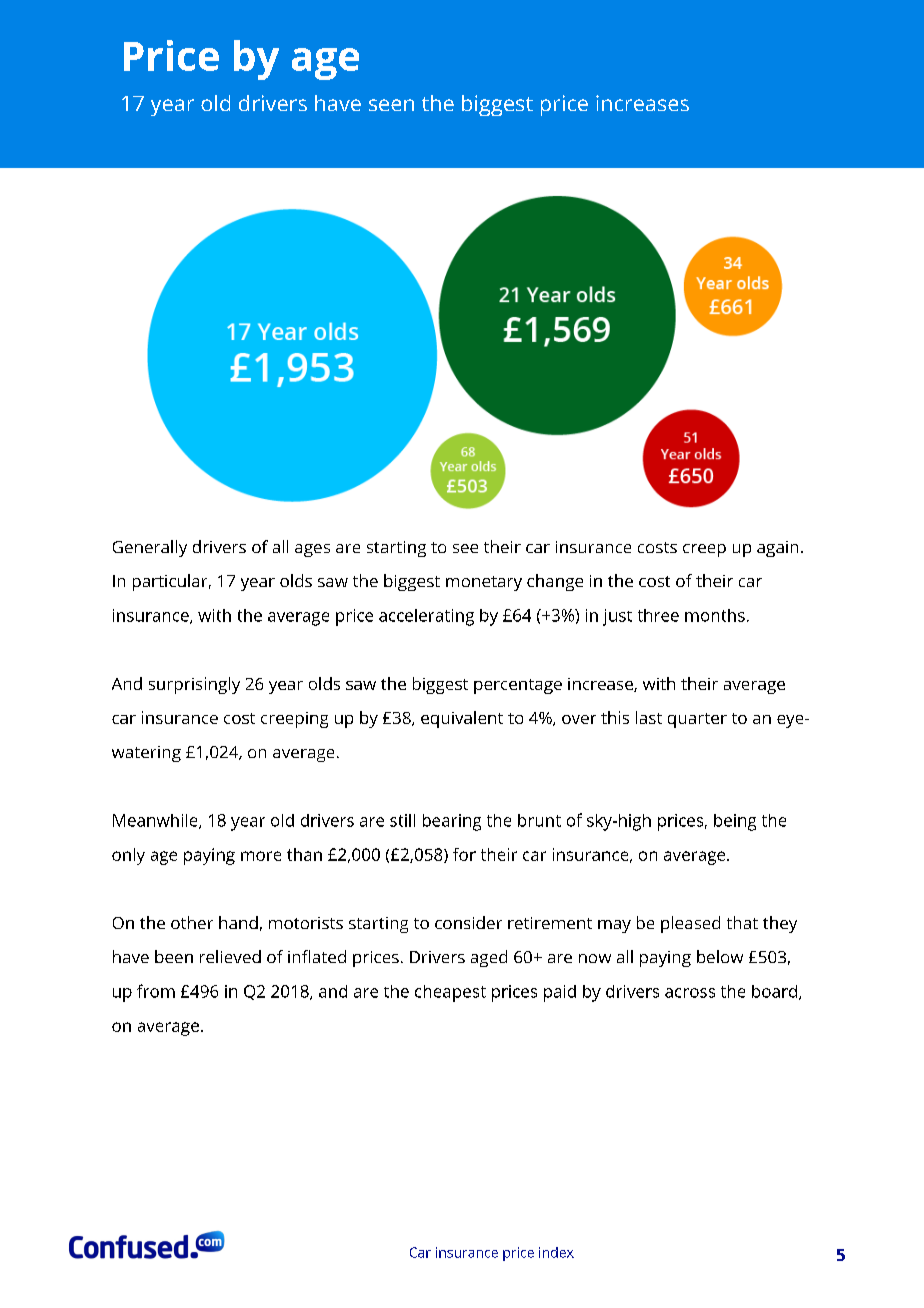 The image size is (924, 1308). What do you see at coordinates (777, 549) in the screenshot?
I see `again` at bounding box center [777, 549].
